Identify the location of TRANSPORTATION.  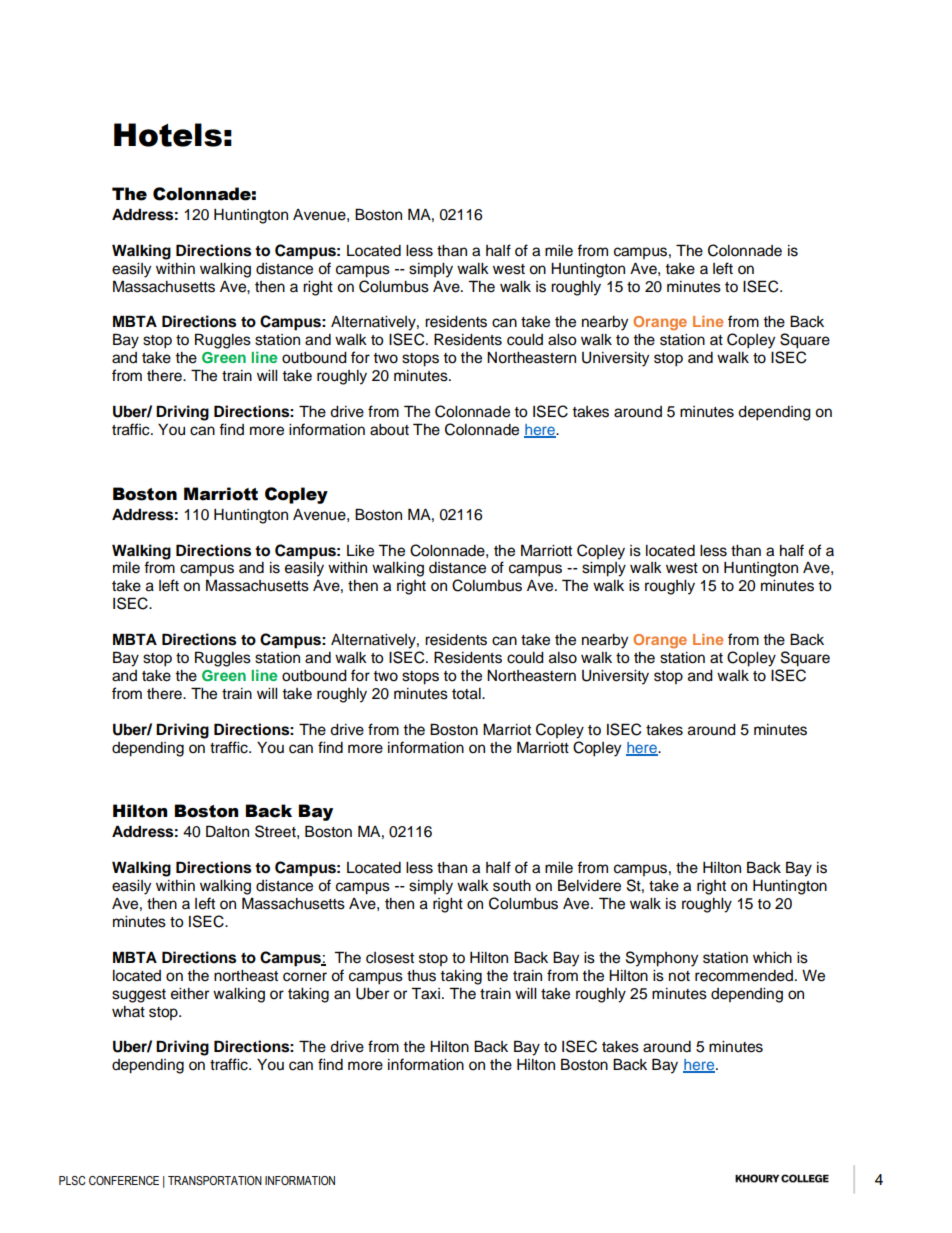
(215, 1180).
